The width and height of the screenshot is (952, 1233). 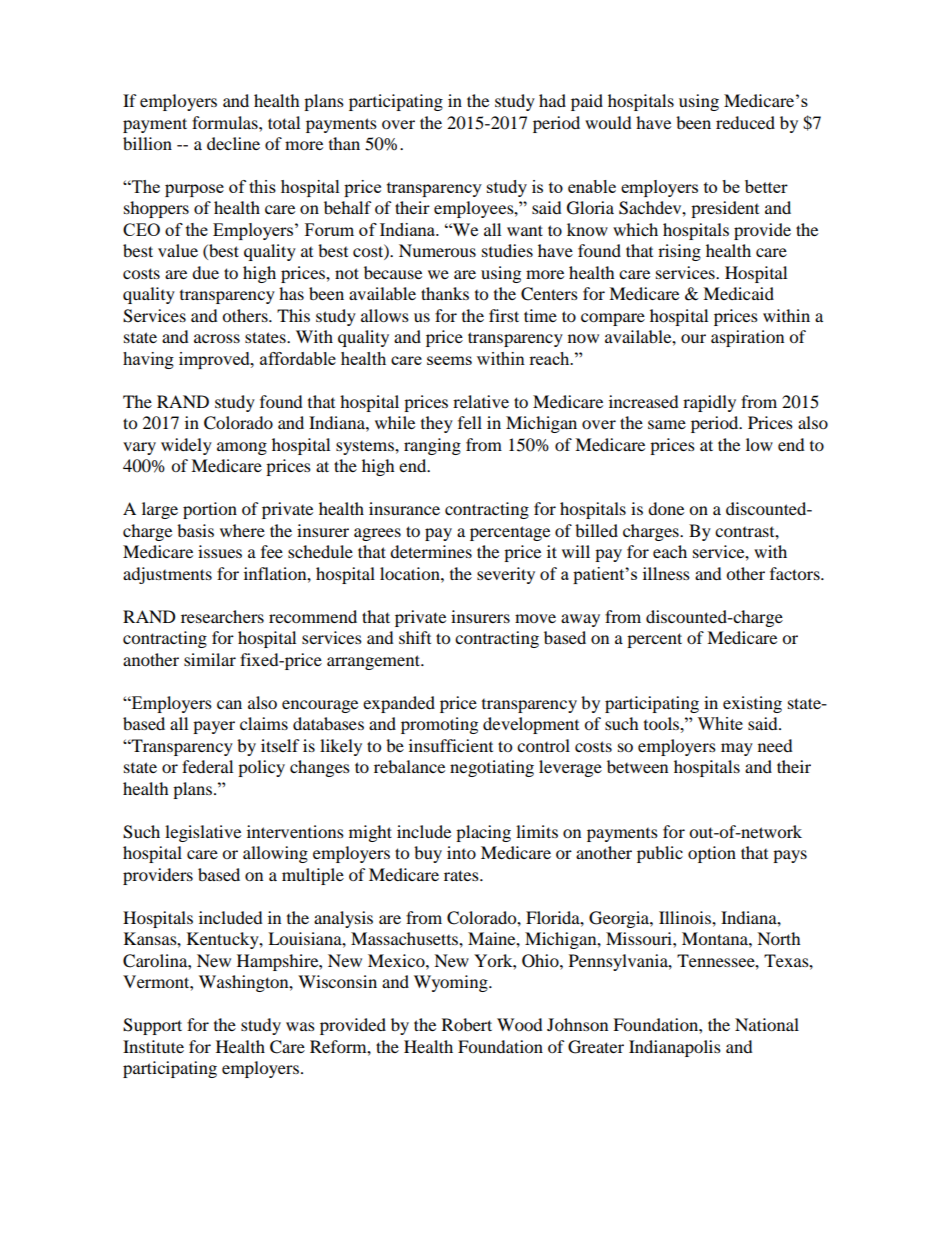 I want to click on aspiration, so click(x=747, y=338).
